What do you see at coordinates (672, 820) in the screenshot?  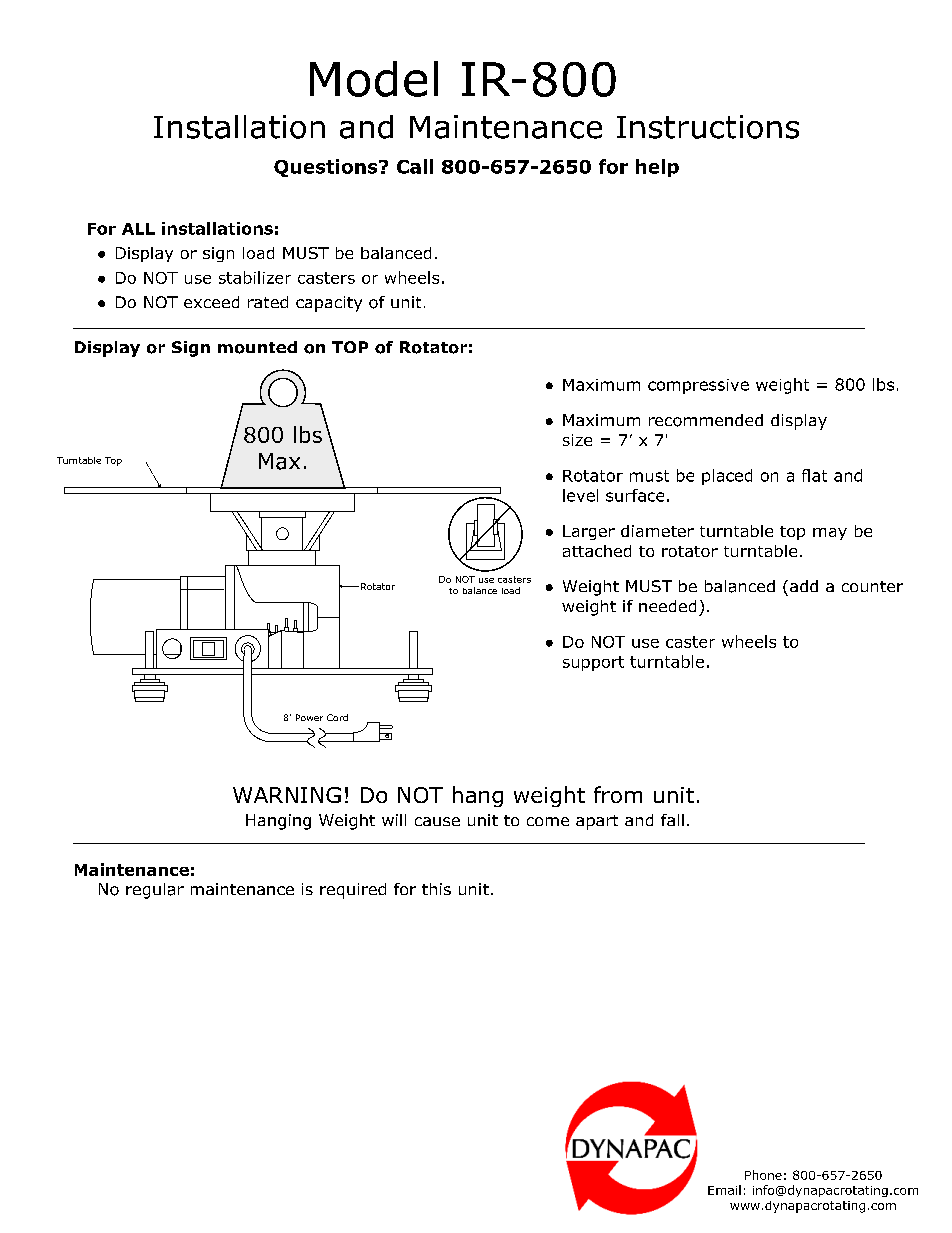 I see `fall` at bounding box center [672, 820].
